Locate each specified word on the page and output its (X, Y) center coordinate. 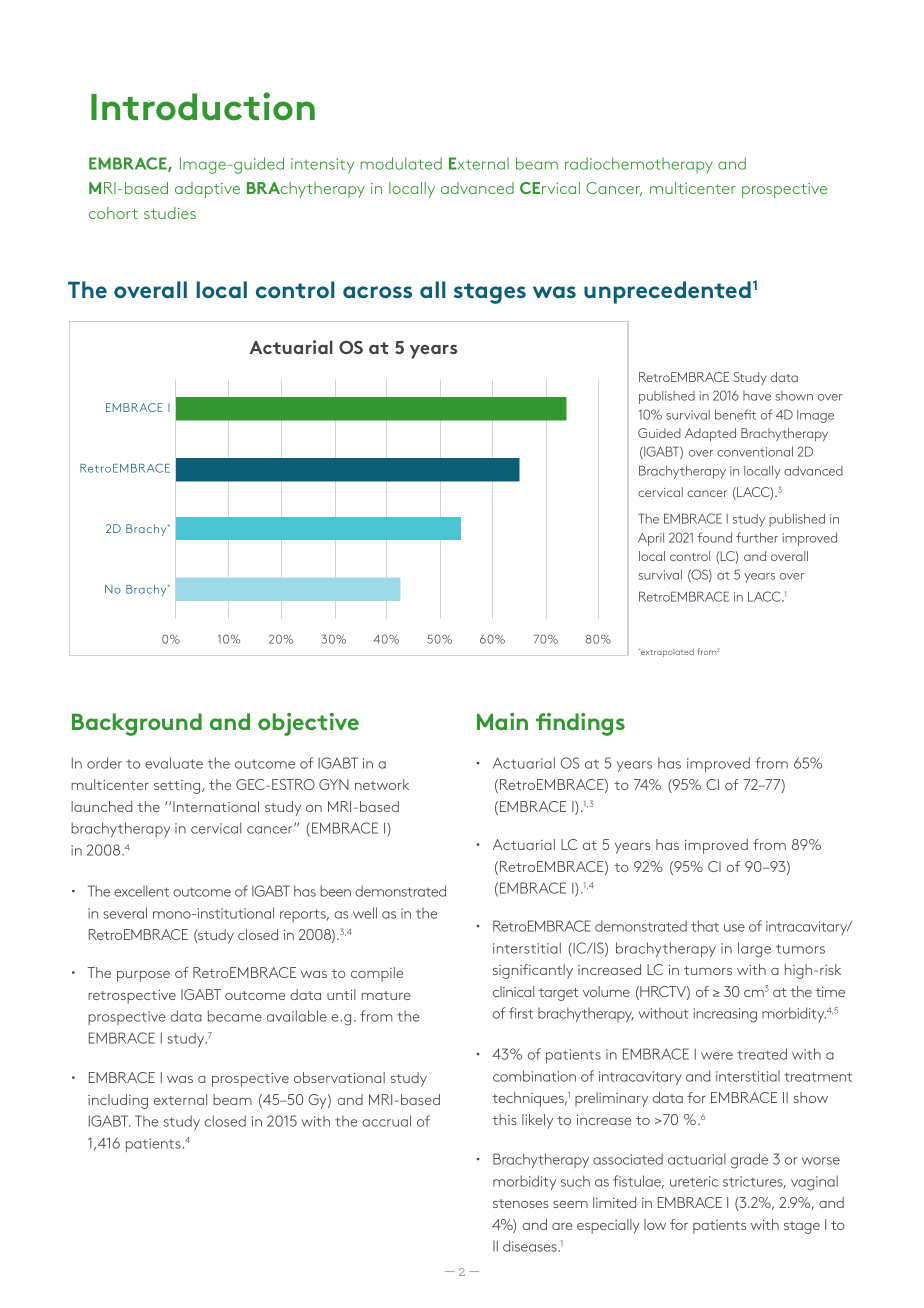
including (118, 1101)
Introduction (203, 106)
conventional (755, 451)
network (382, 784)
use (734, 928)
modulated (401, 163)
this (504, 1119)
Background (137, 724)
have (757, 396)
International (215, 806)
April (651, 539)
